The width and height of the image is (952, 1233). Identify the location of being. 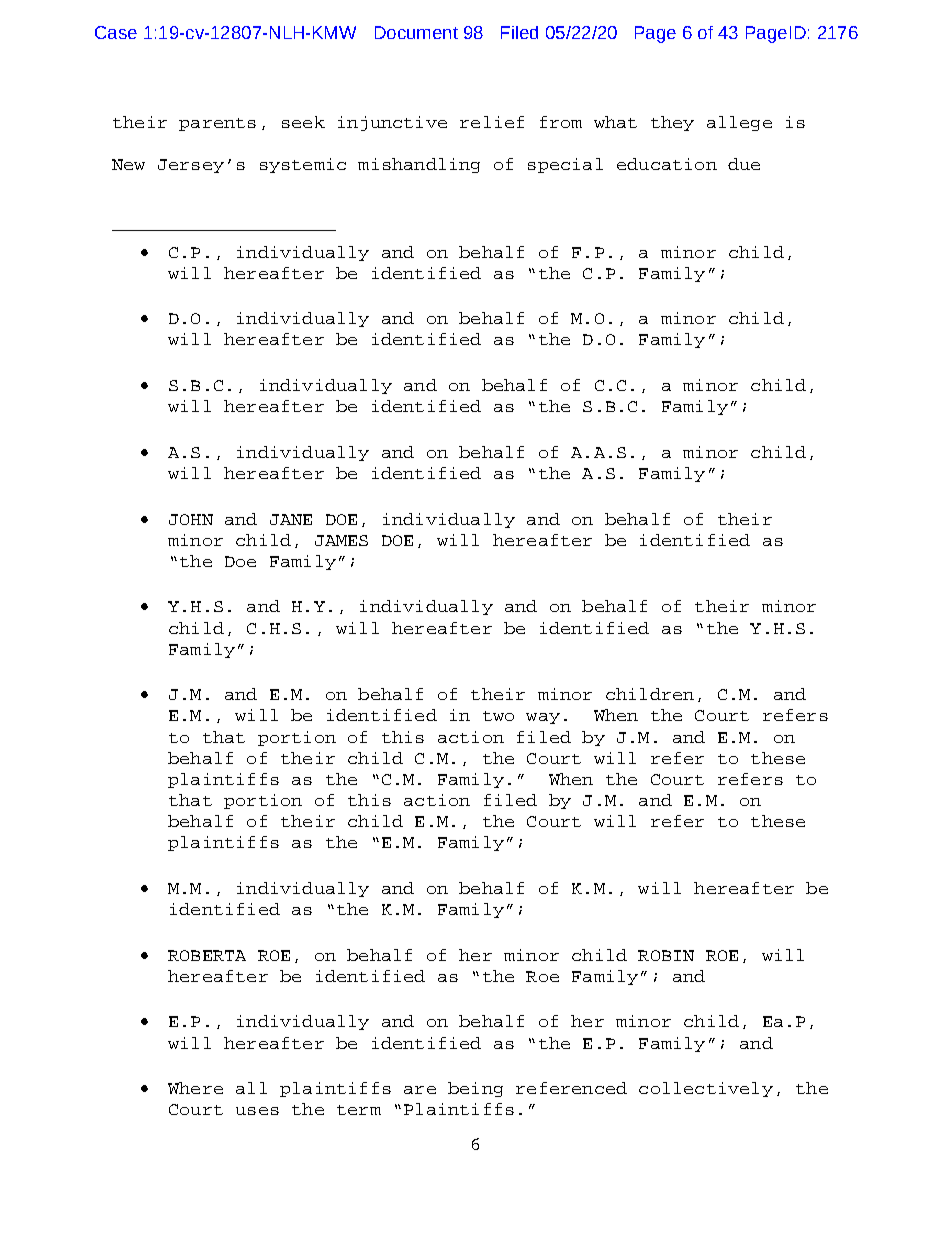
(475, 1089).
